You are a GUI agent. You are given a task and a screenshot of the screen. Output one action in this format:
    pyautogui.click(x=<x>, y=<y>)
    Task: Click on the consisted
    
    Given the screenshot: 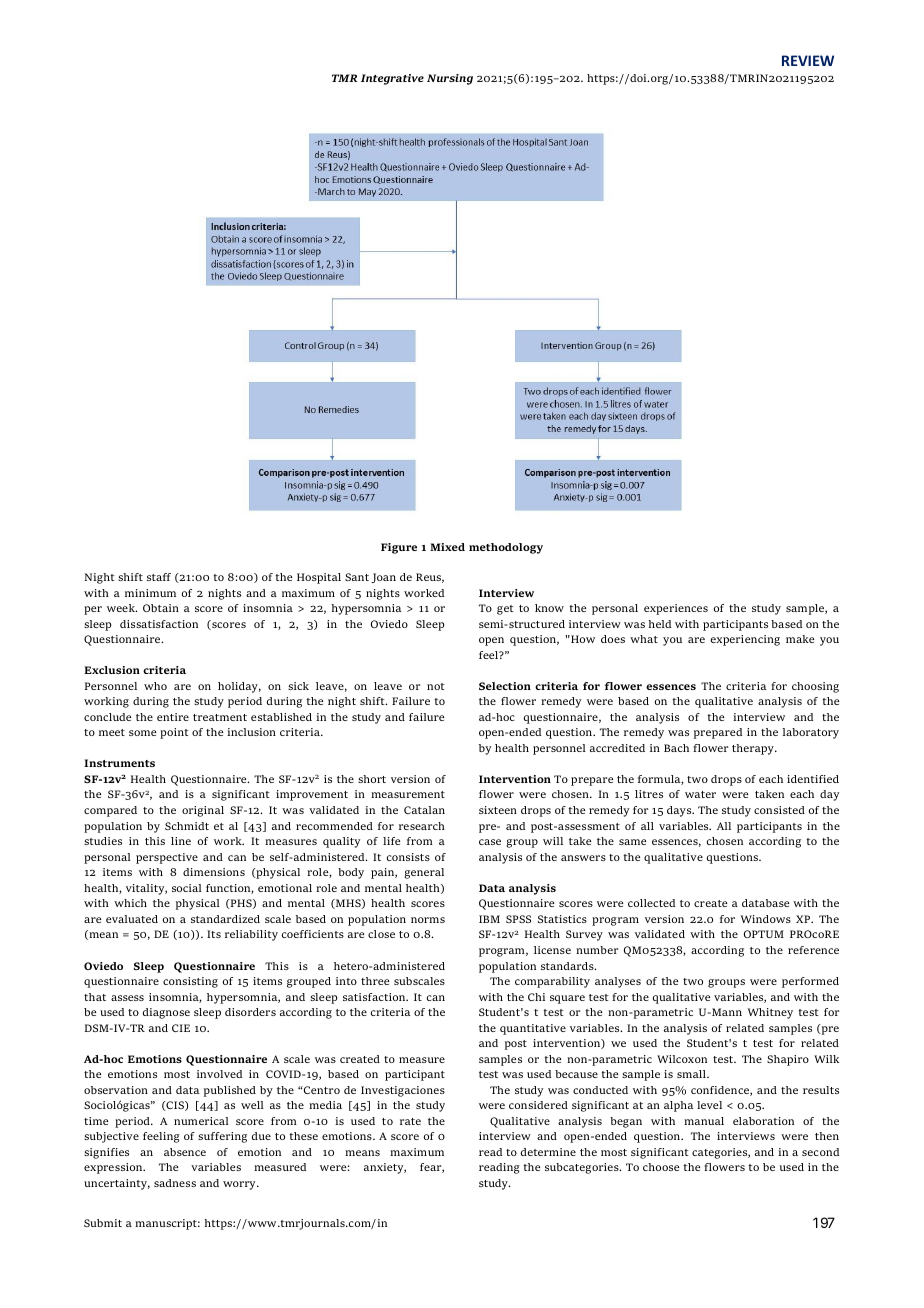 What is the action you would take?
    pyautogui.click(x=779, y=810)
